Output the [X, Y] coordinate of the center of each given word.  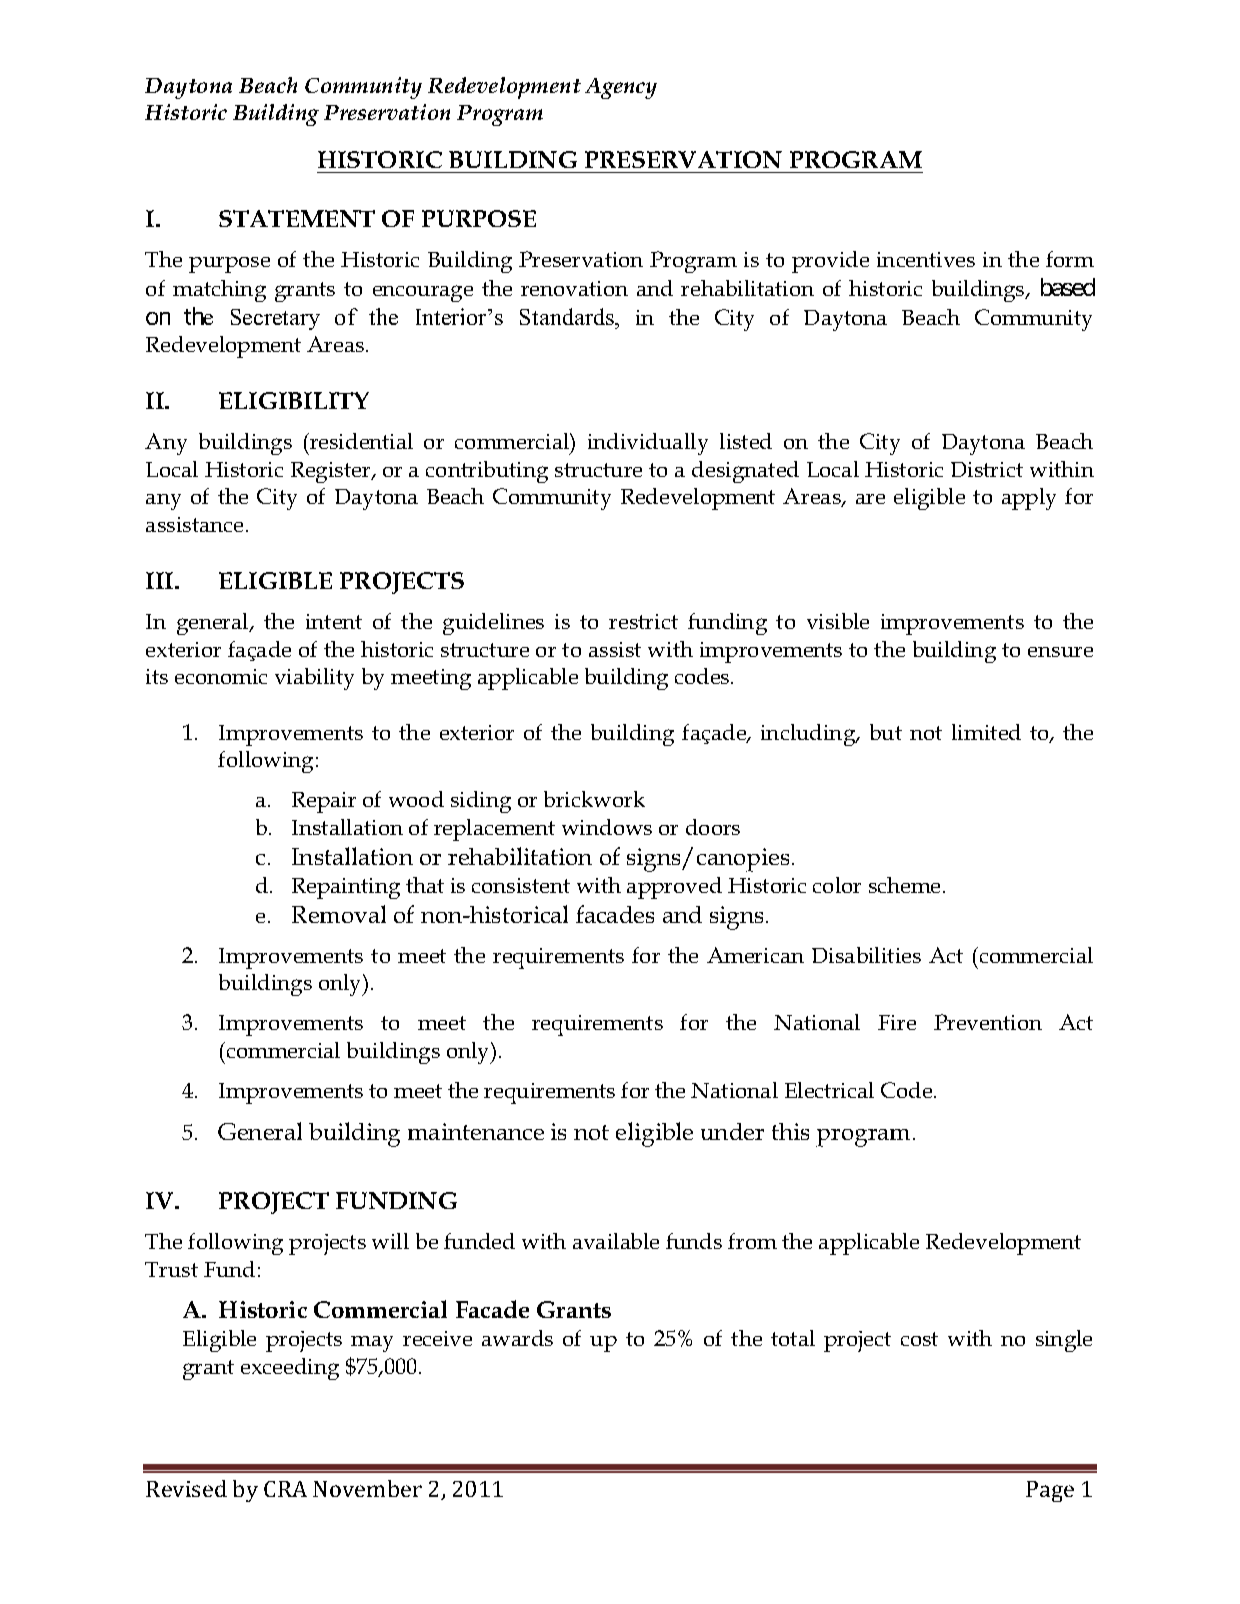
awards [517, 1338]
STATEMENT [297, 218]
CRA [285, 1489]
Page [1050, 1491]
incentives [926, 259]
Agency [621, 88]
